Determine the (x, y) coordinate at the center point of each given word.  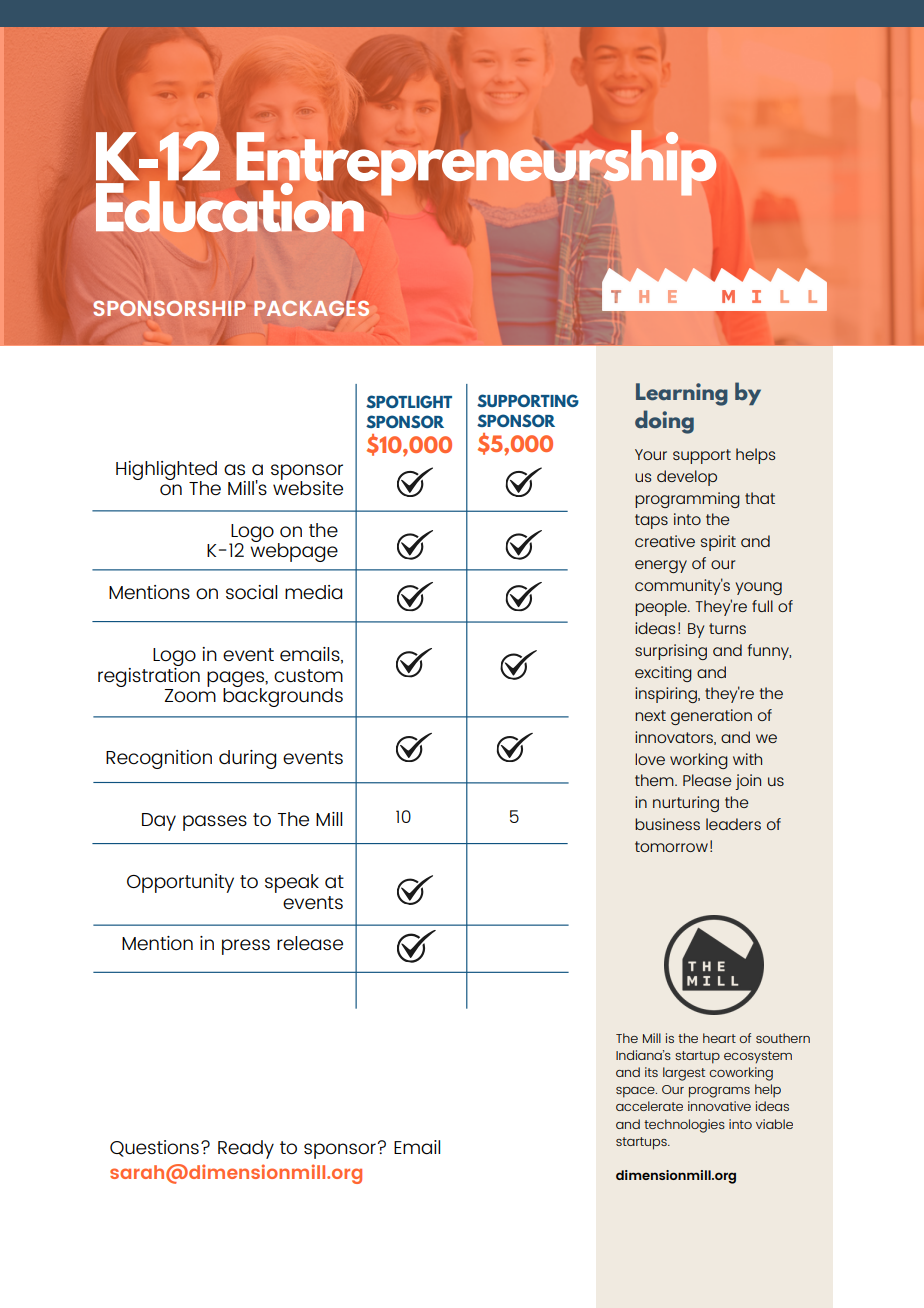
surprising (671, 652)
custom (308, 676)
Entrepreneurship (475, 162)
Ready (246, 1149)
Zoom (190, 695)
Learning (682, 394)
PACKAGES (311, 308)
